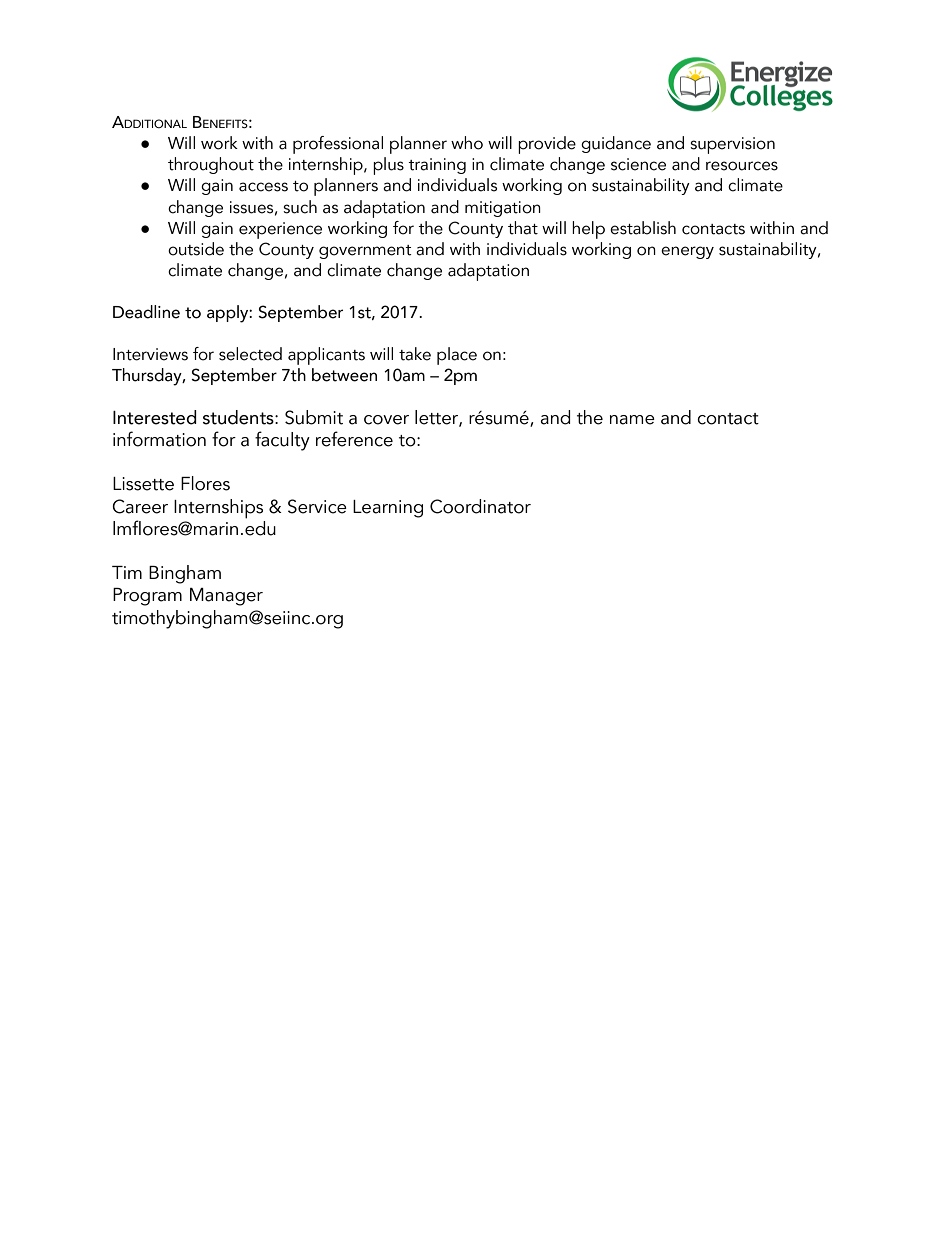 This screenshot has width=952, height=1233. I want to click on selected, so click(250, 354).
